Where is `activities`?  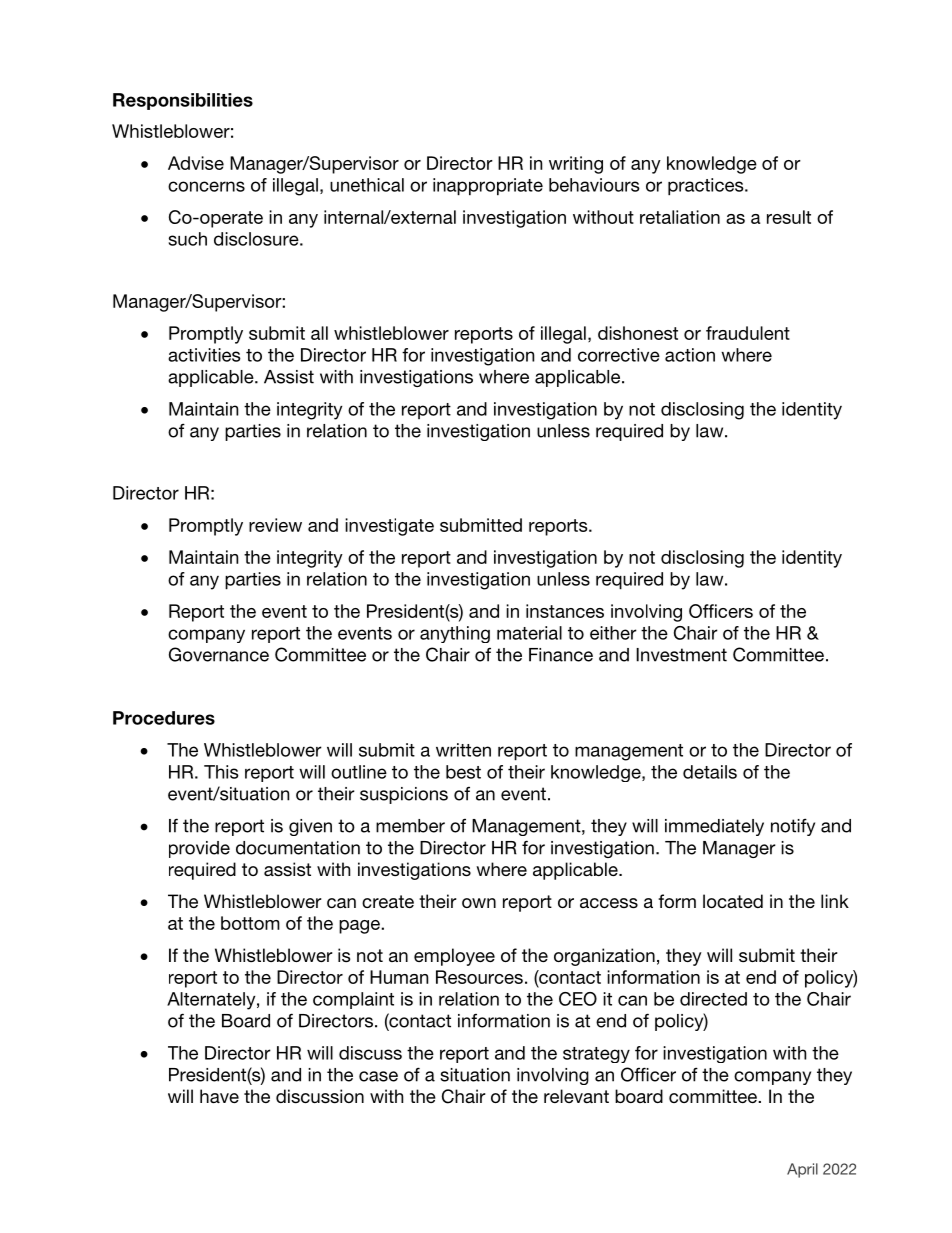
activities is located at coordinates (204, 355).
